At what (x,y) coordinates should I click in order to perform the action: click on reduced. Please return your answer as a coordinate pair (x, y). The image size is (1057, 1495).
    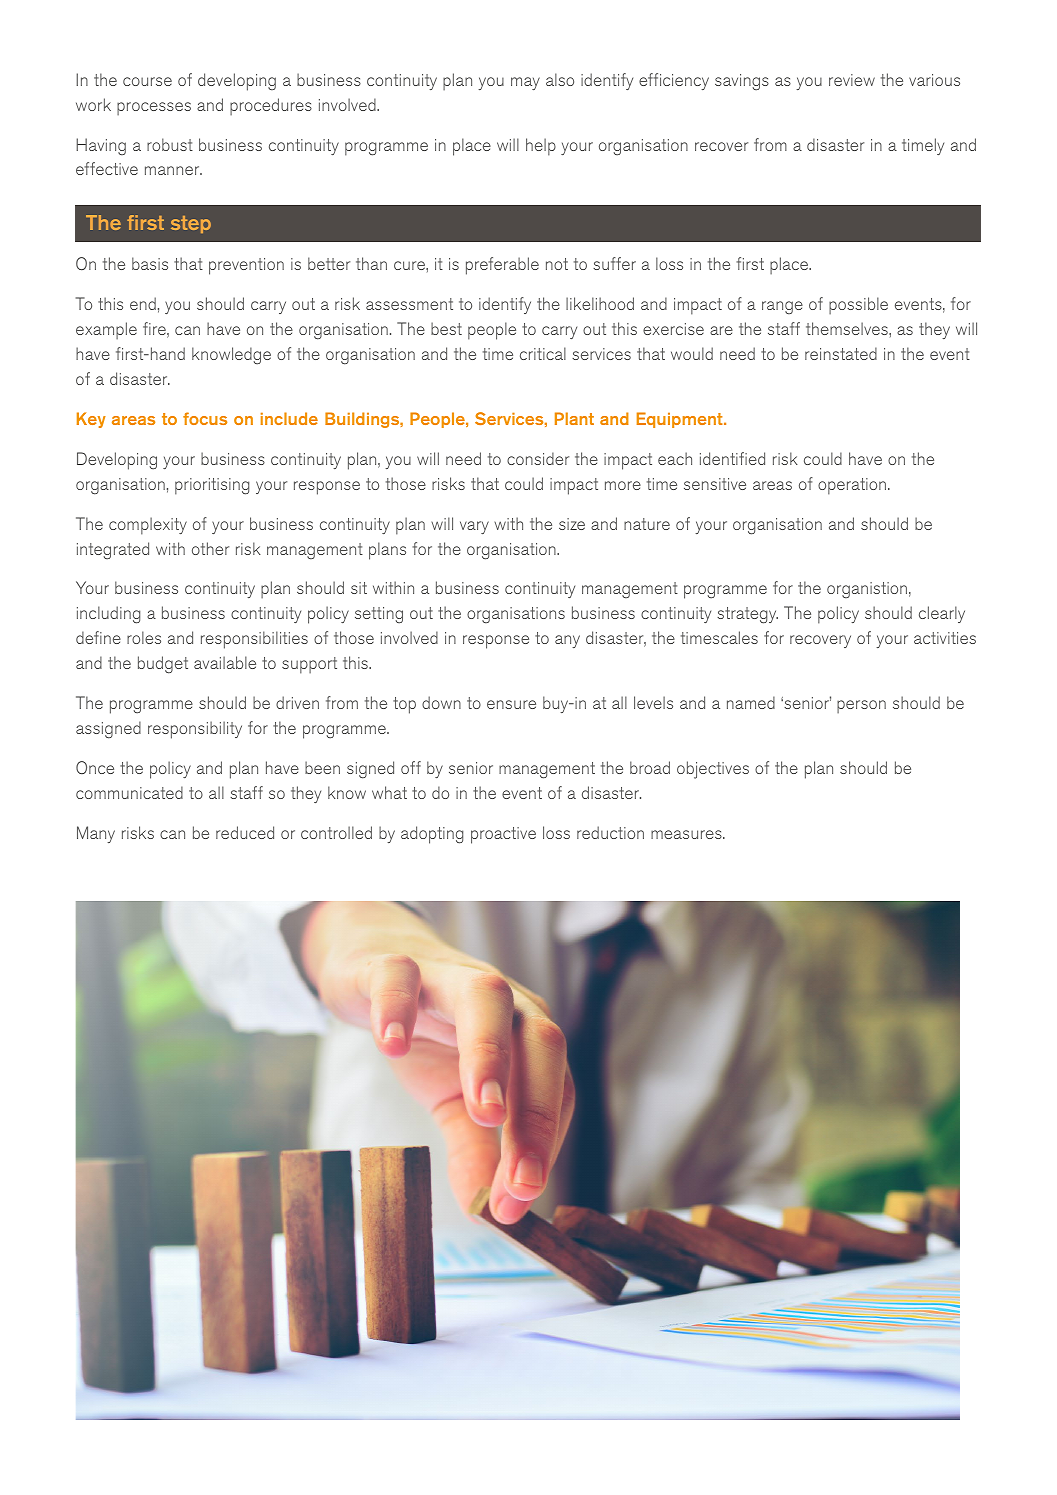
    Looking at the image, I should click on (245, 832).
